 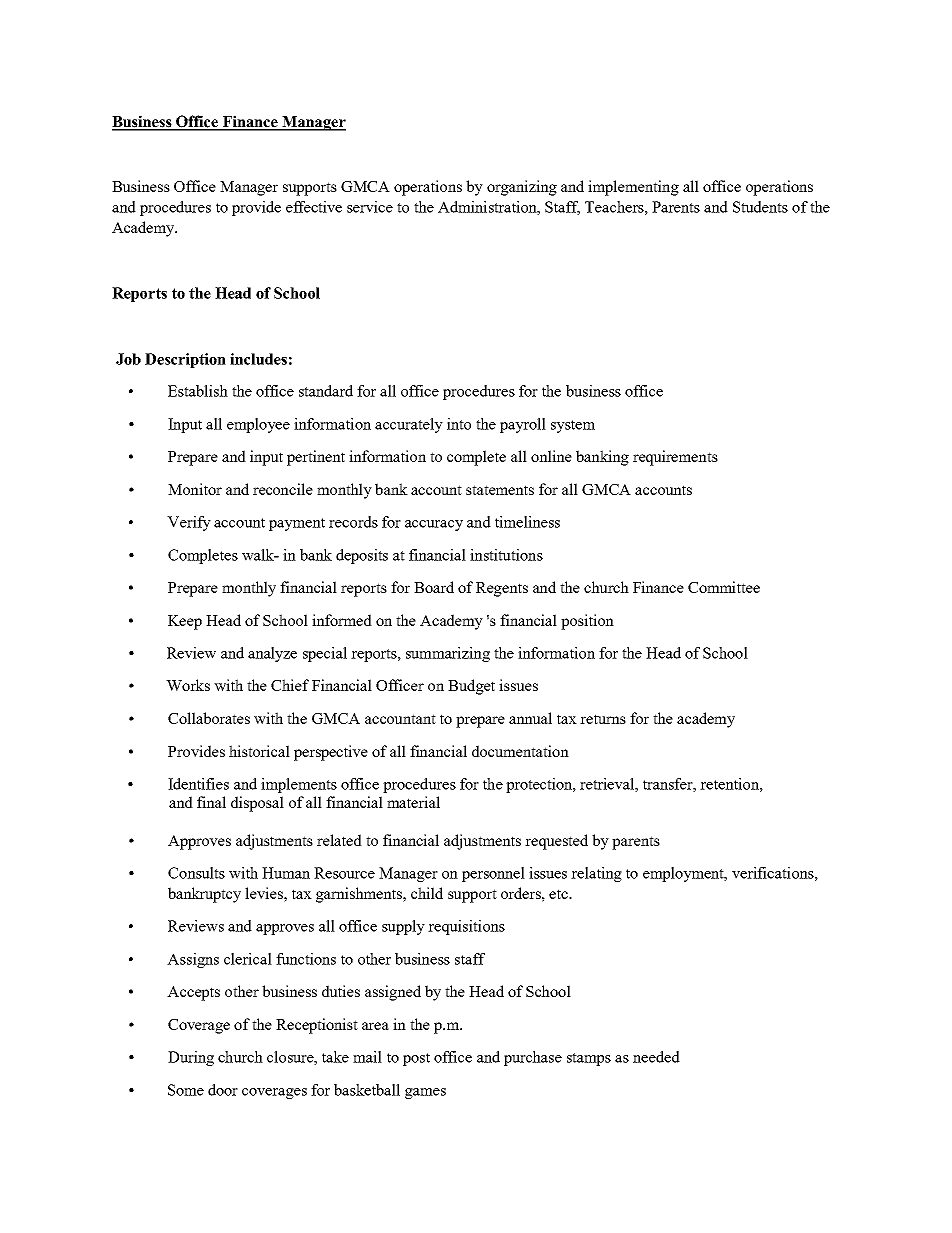 I want to click on effective, so click(x=314, y=207).
